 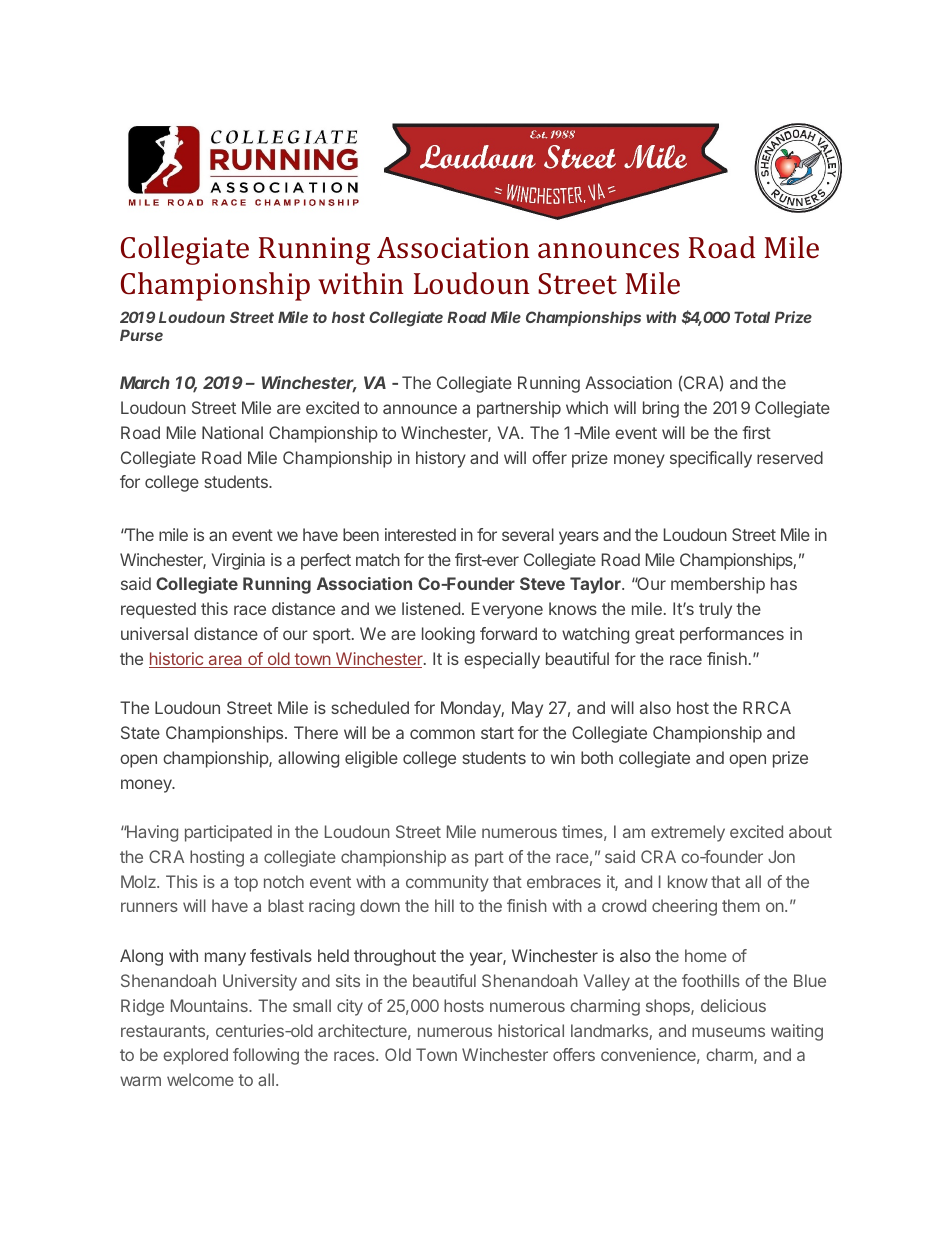 What do you see at coordinates (195, 1056) in the screenshot?
I see `explored` at bounding box center [195, 1056].
